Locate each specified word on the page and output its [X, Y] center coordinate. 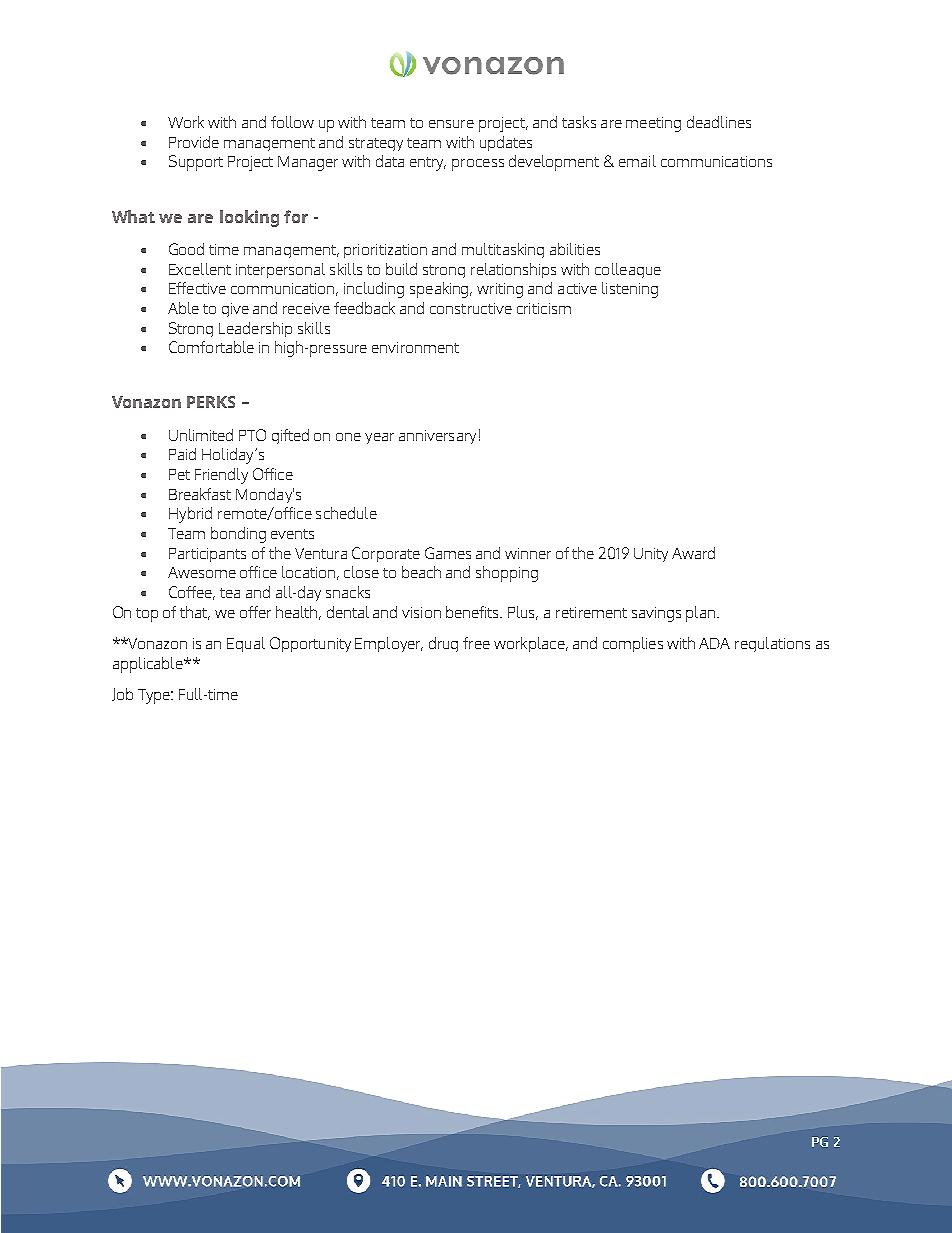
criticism [544, 308]
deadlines [719, 122]
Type [155, 696]
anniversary [437, 437]
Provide [194, 142]
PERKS [211, 402]
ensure [451, 124]
